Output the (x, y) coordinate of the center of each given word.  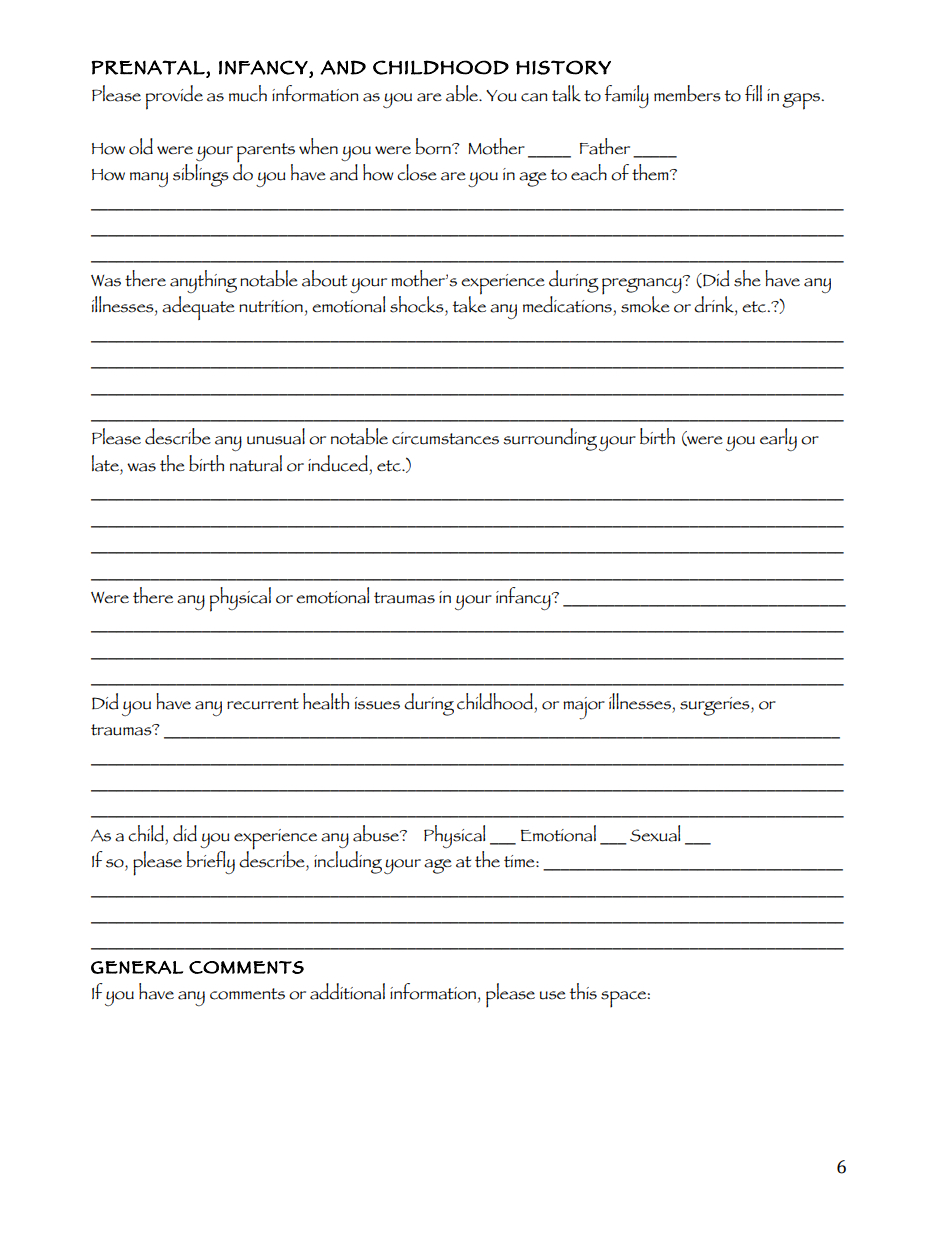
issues (377, 703)
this (583, 991)
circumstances (445, 438)
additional (347, 991)
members (687, 93)
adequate (198, 308)
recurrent (263, 704)
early (778, 439)
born (434, 146)
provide (174, 97)
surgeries (716, 706)
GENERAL (137, 967)
